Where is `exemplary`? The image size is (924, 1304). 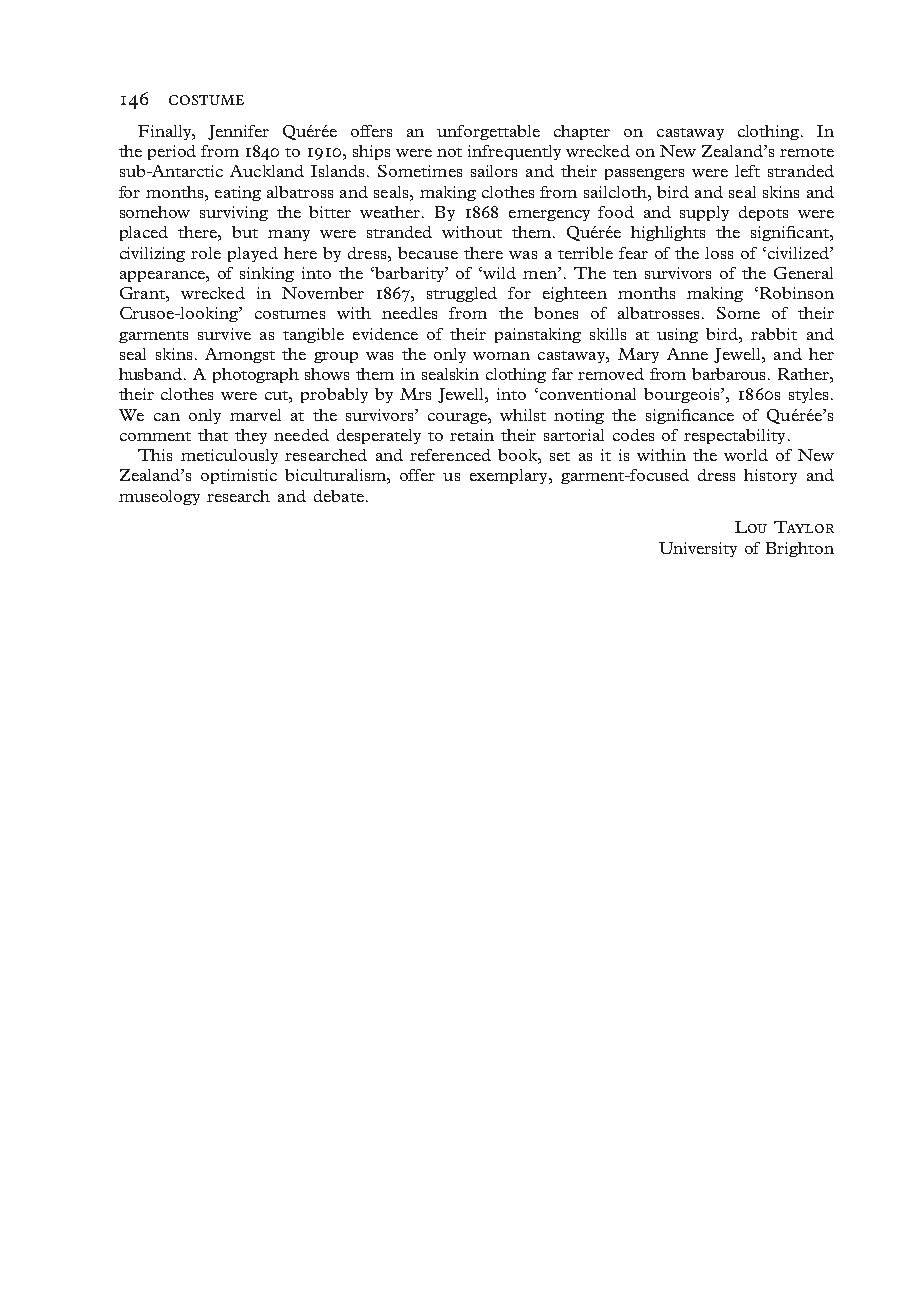
exemplary is located at coordinates (510, 476).
